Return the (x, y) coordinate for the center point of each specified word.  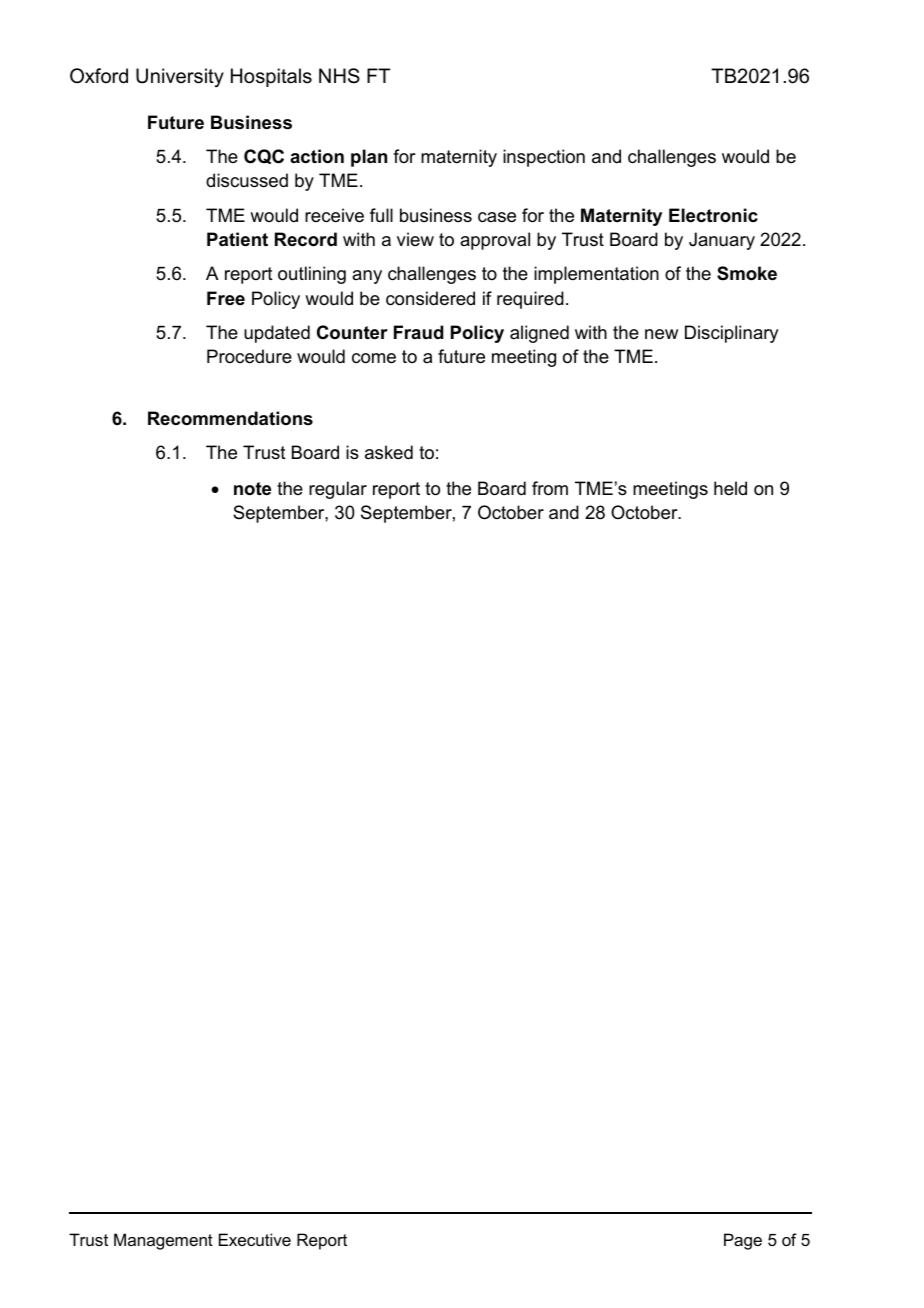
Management (163, 1241)
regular (338, 490)
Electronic (713, 215)
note (252, 489)
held (730, 488)
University (180, 77)
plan (369, 158)
